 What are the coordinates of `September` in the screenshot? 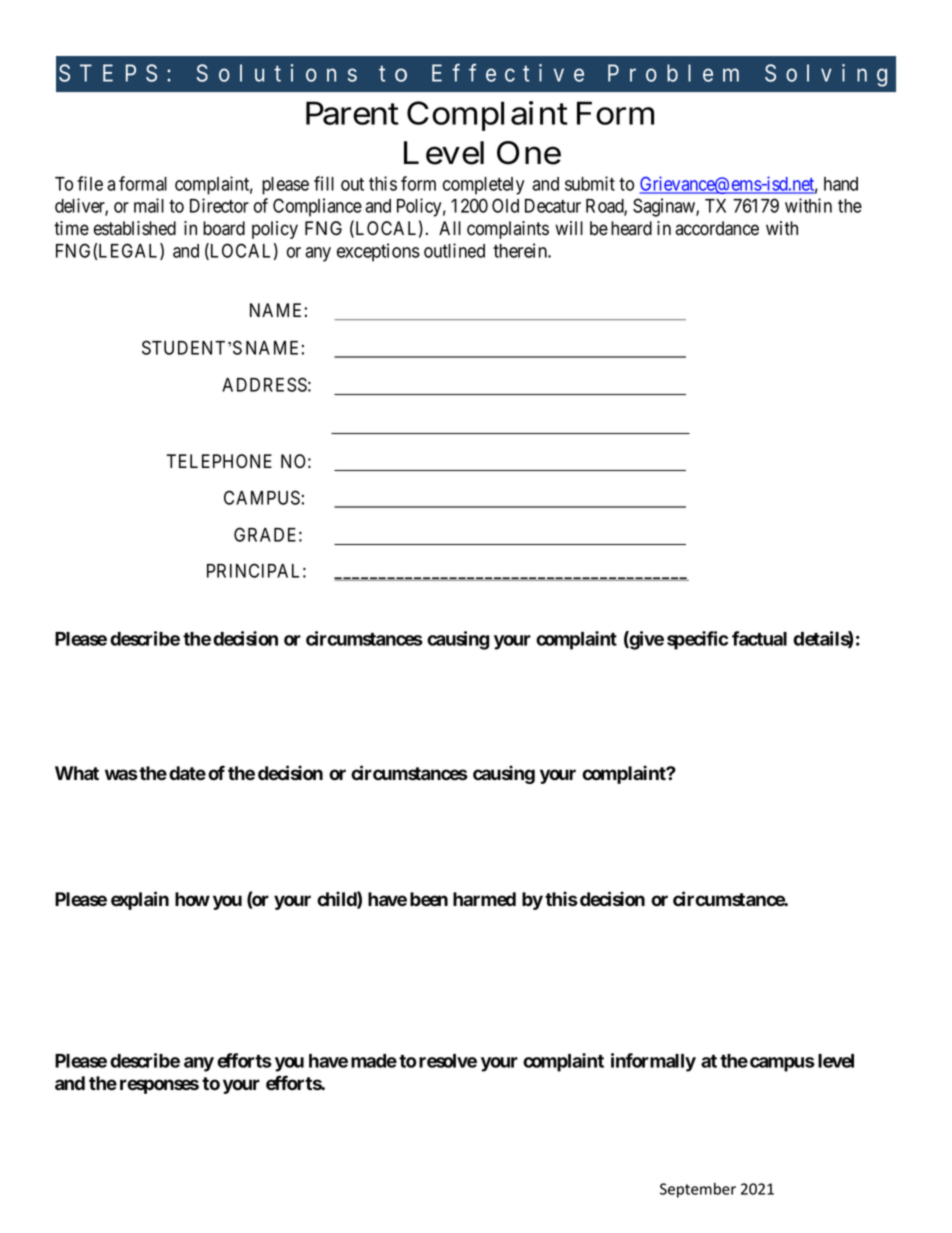 It's located at (698, 1190).
